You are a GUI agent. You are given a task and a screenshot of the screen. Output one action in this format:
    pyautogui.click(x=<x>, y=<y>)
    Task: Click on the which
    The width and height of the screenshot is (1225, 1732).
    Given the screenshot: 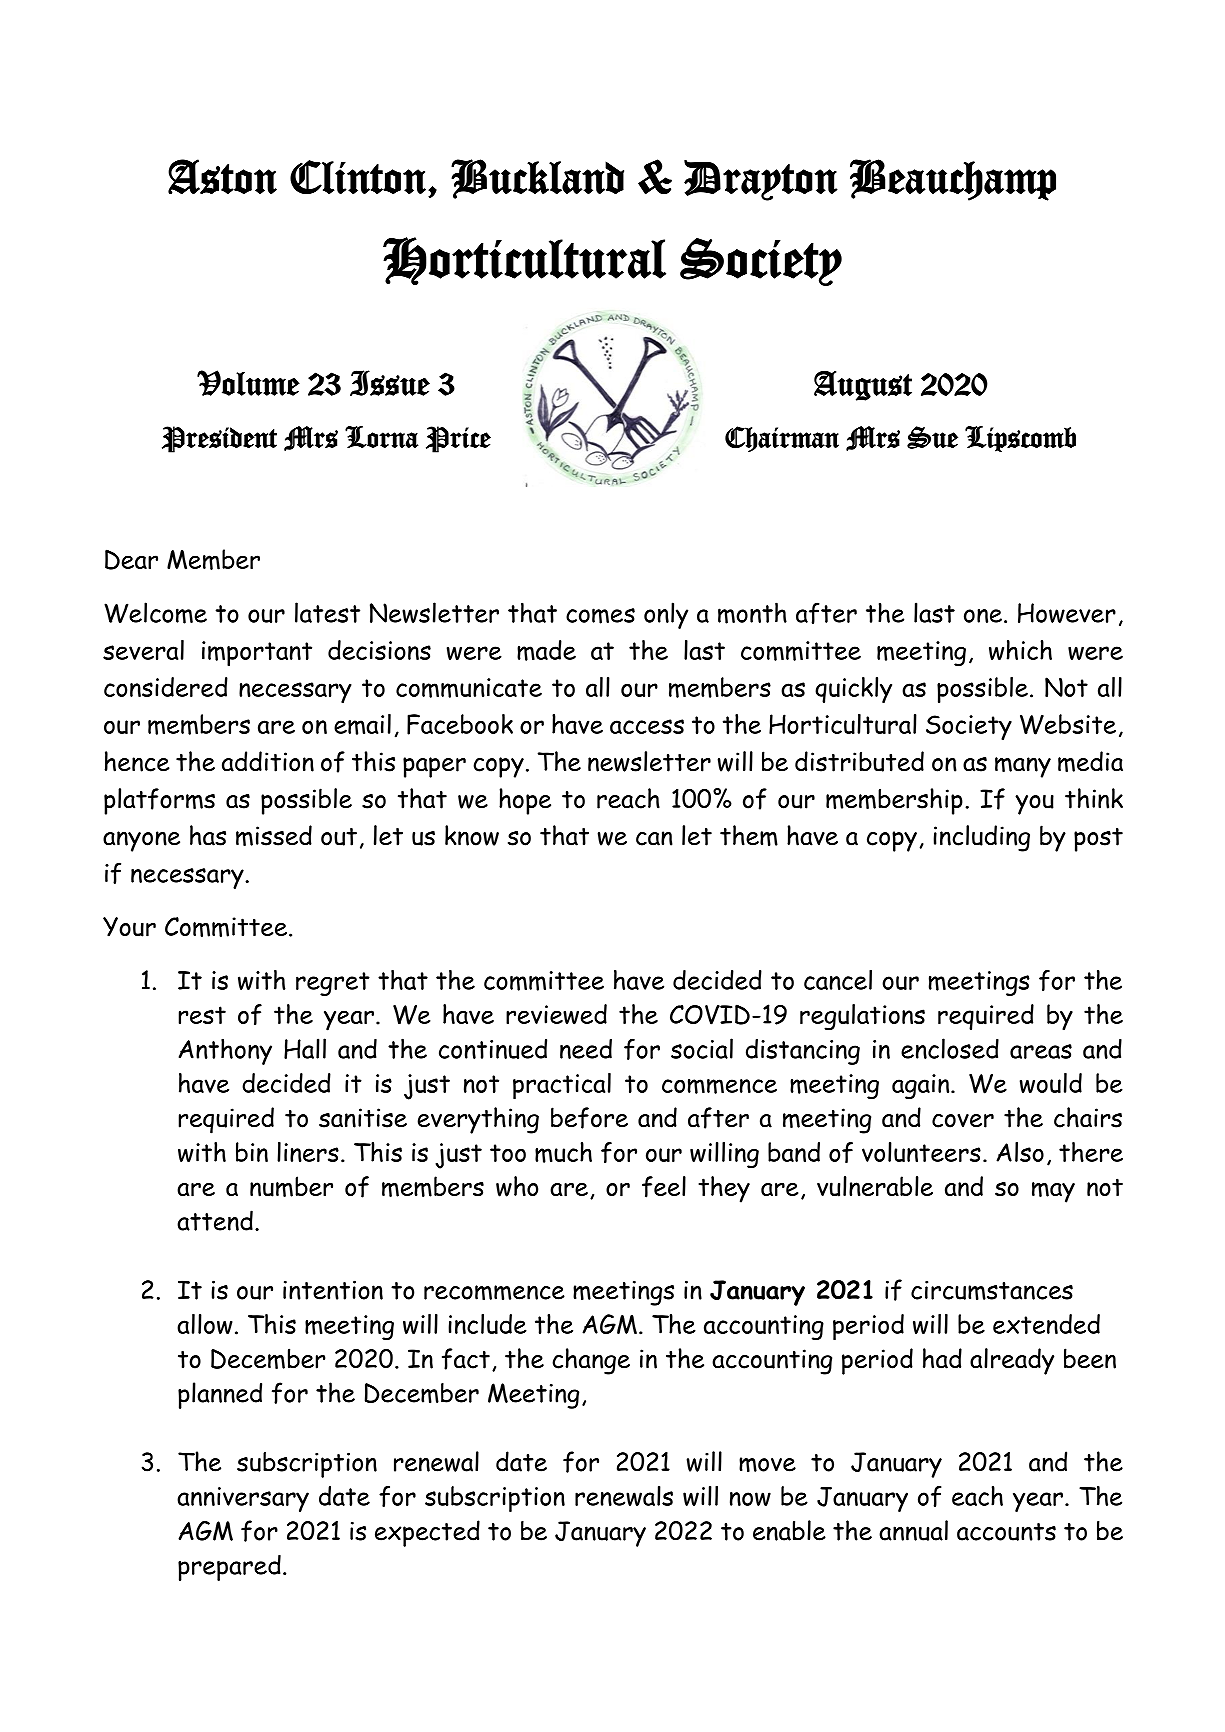 What is the action you would take?
    pyautogui.click(x=1020, y=650)
